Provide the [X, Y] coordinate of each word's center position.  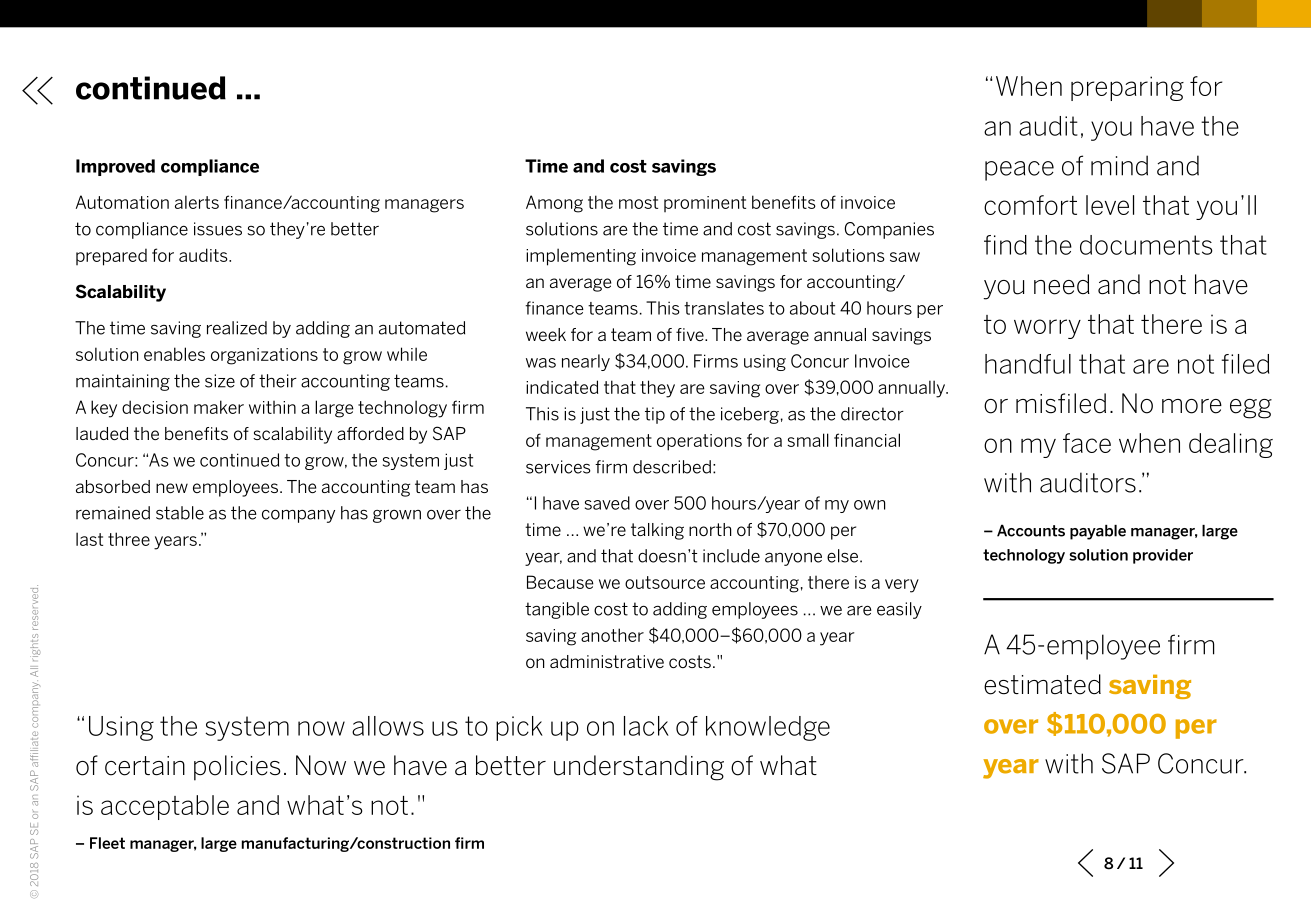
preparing [1127, 88]
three [129, 539]
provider [1163, 556]
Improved [115, 167]
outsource [665, 582]
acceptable [165, 807]
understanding [639, 768]
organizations [264, 356]
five [691, 334]
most [638, 202]
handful [1028, 364]
